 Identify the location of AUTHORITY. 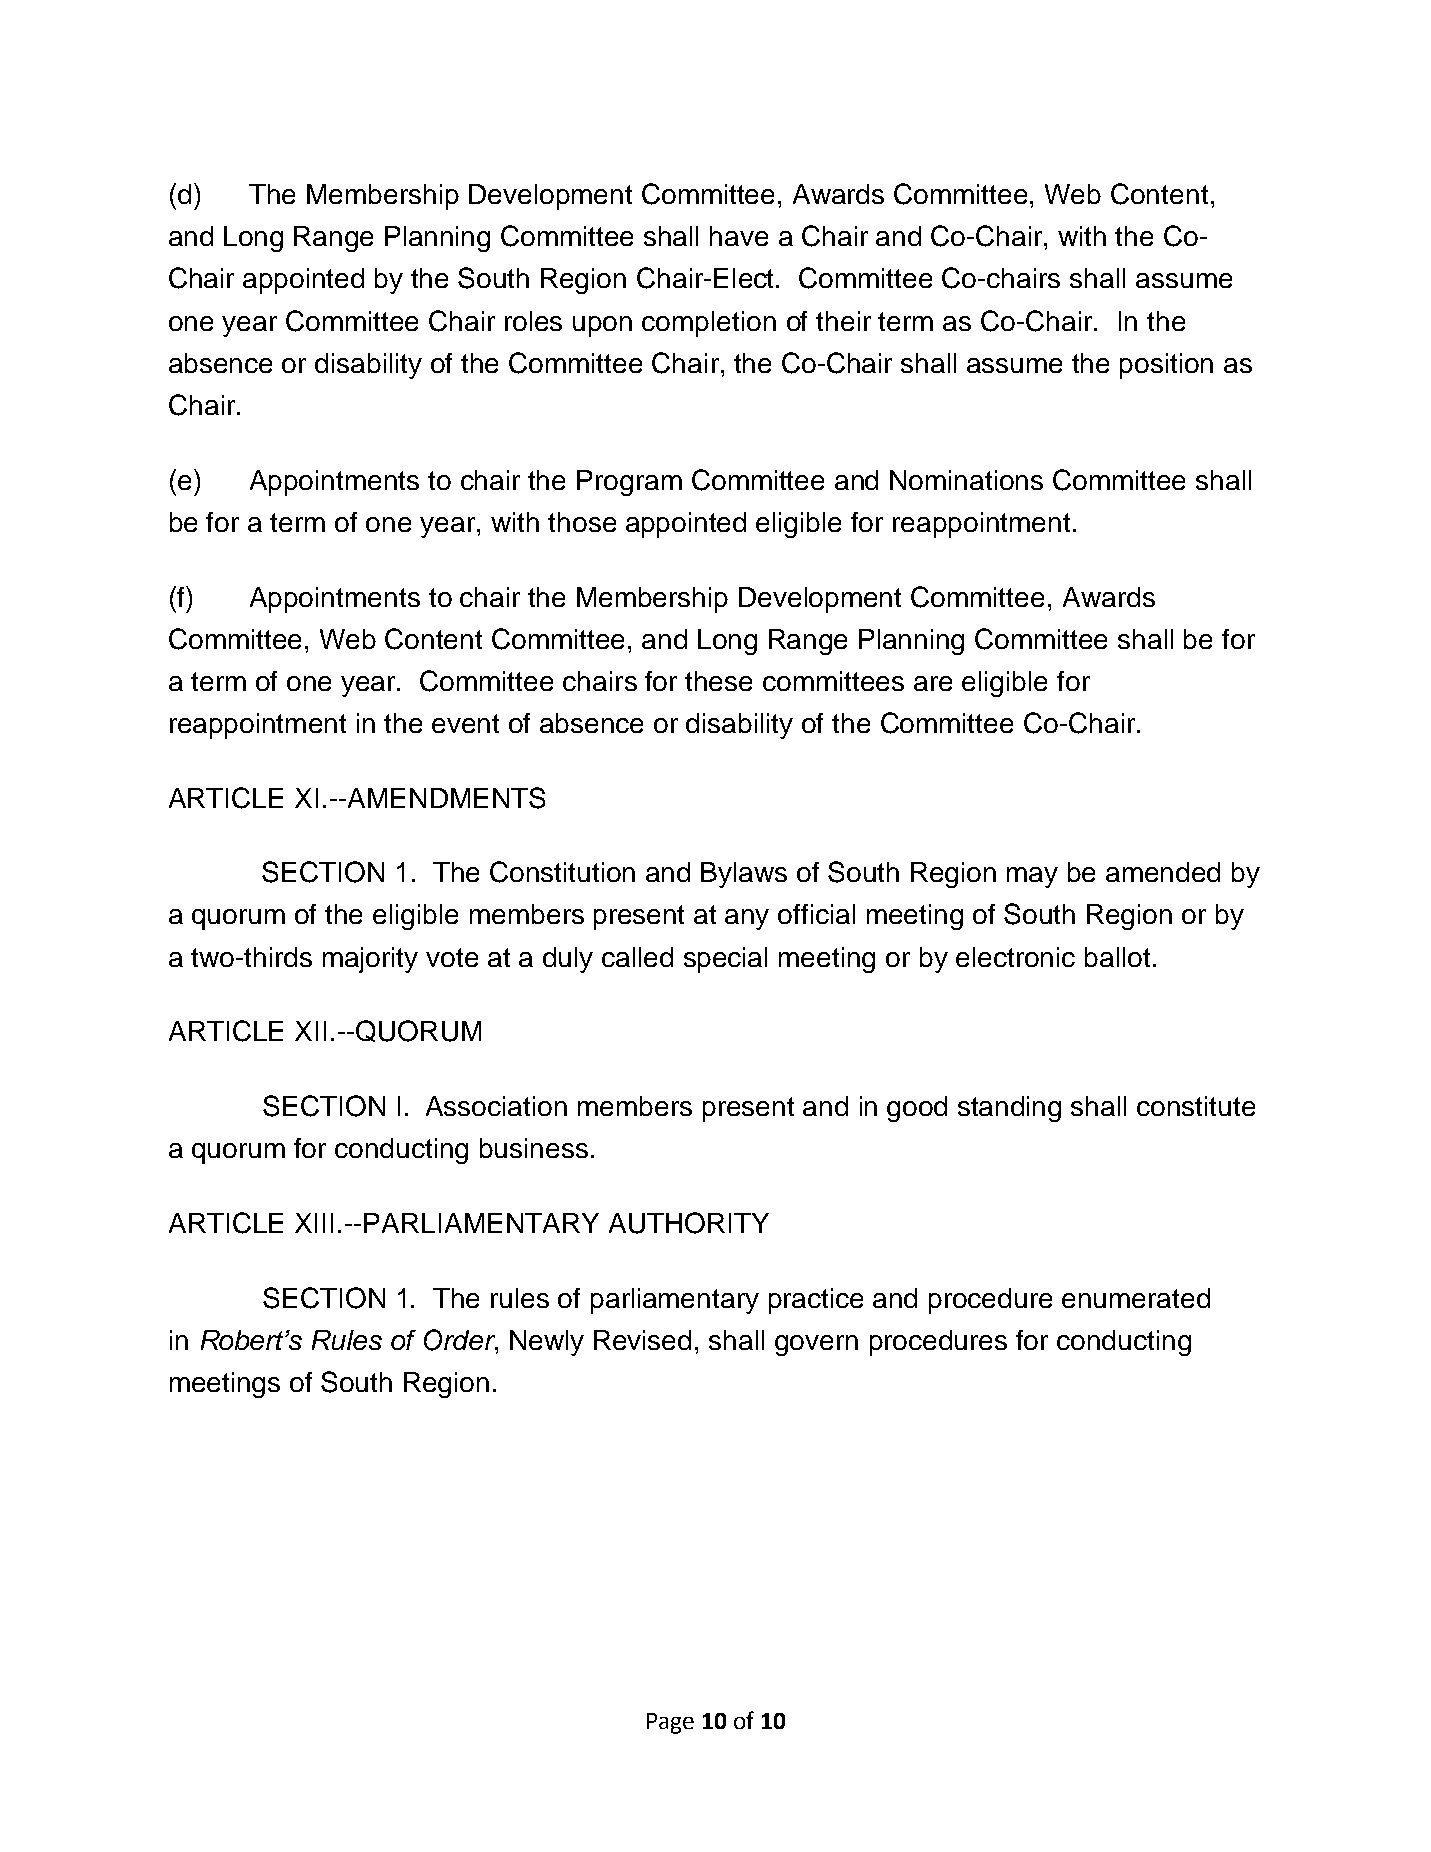
(689, 1223).
